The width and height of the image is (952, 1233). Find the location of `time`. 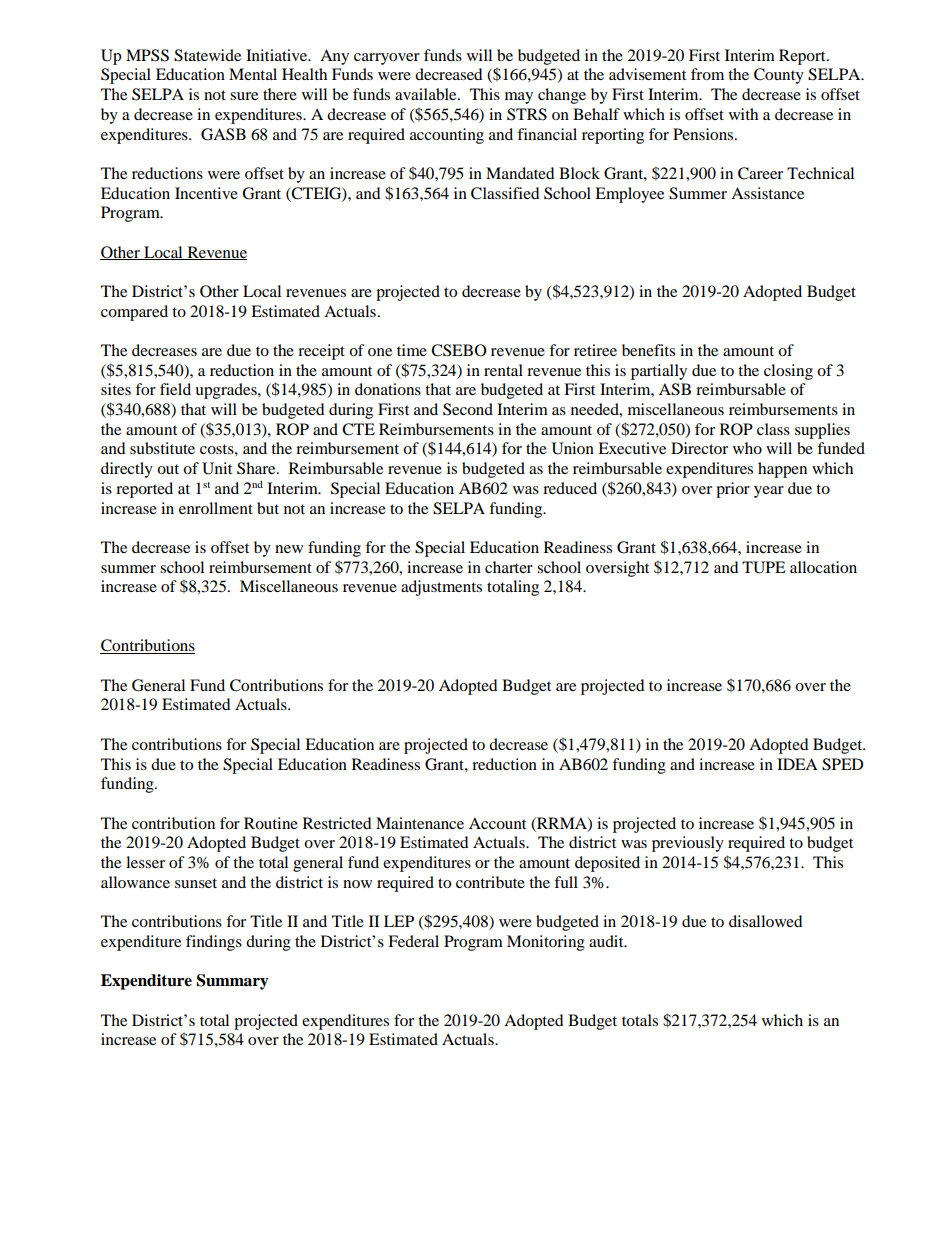

time is located at coordinates (412, 350).
